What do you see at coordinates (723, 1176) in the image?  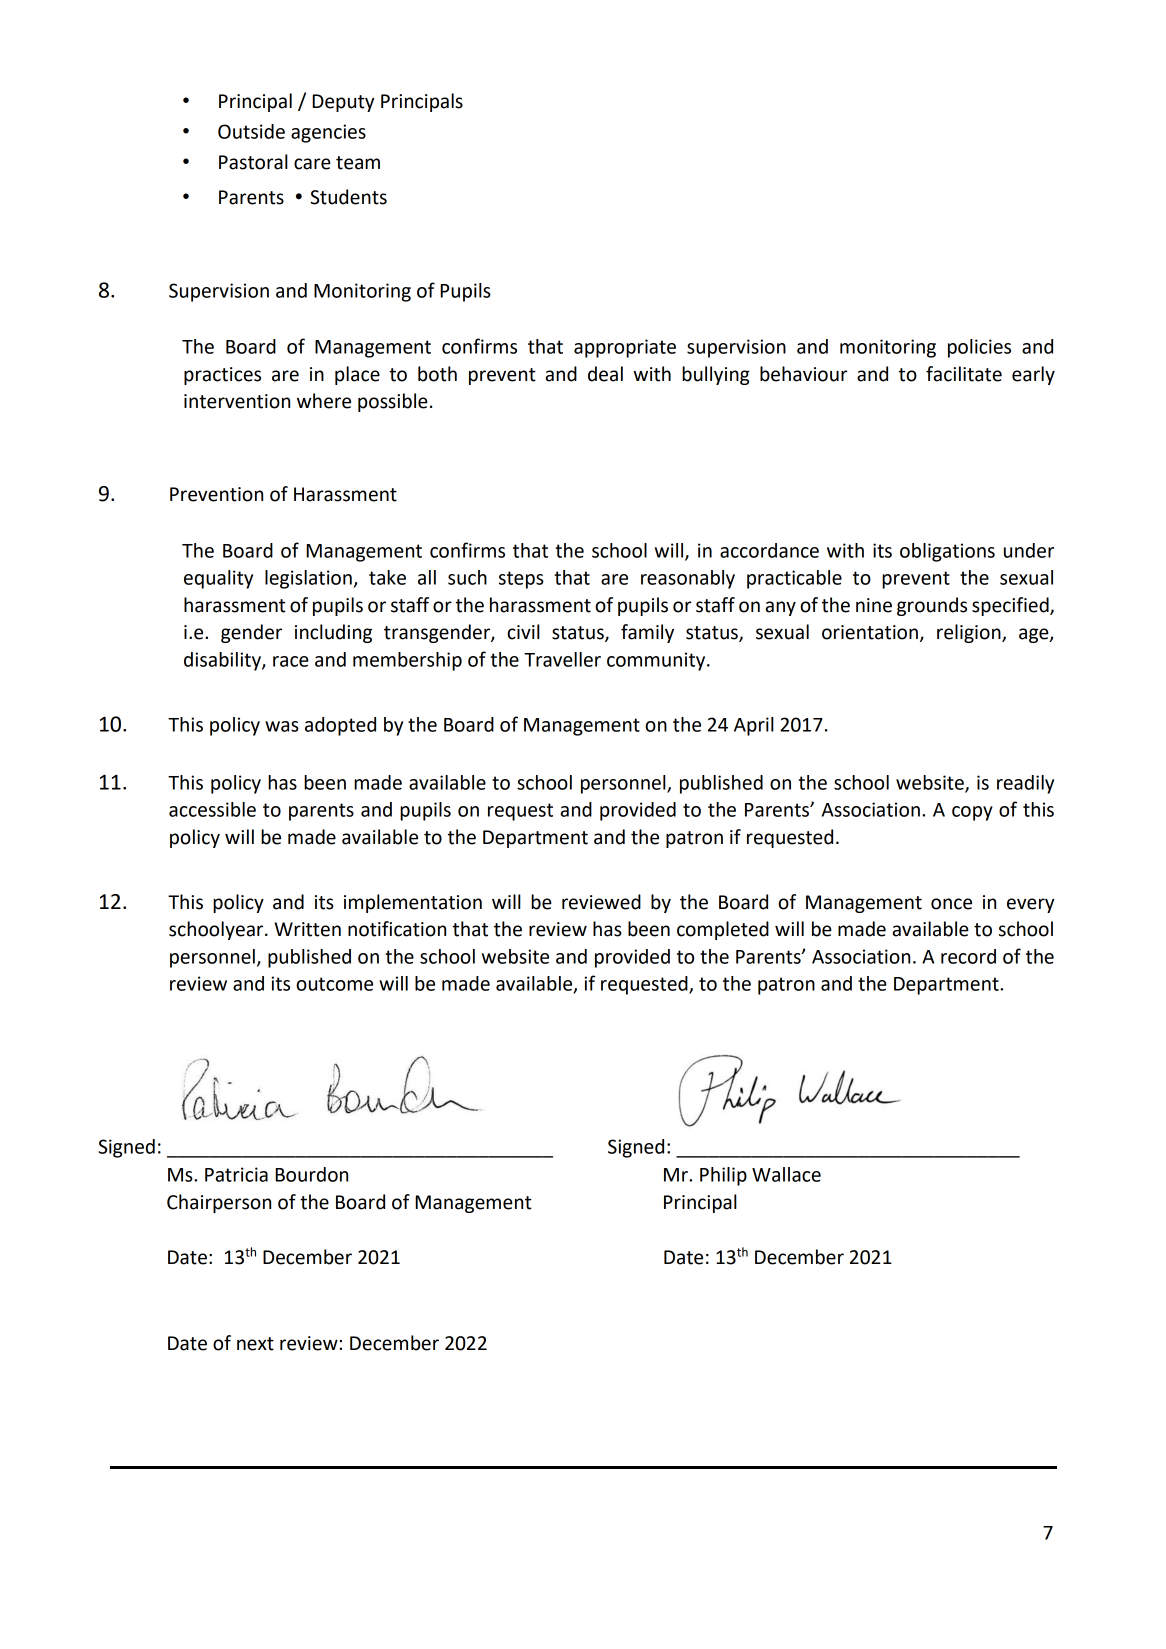 I see `Philip` at bounding box center [723, 1176].
